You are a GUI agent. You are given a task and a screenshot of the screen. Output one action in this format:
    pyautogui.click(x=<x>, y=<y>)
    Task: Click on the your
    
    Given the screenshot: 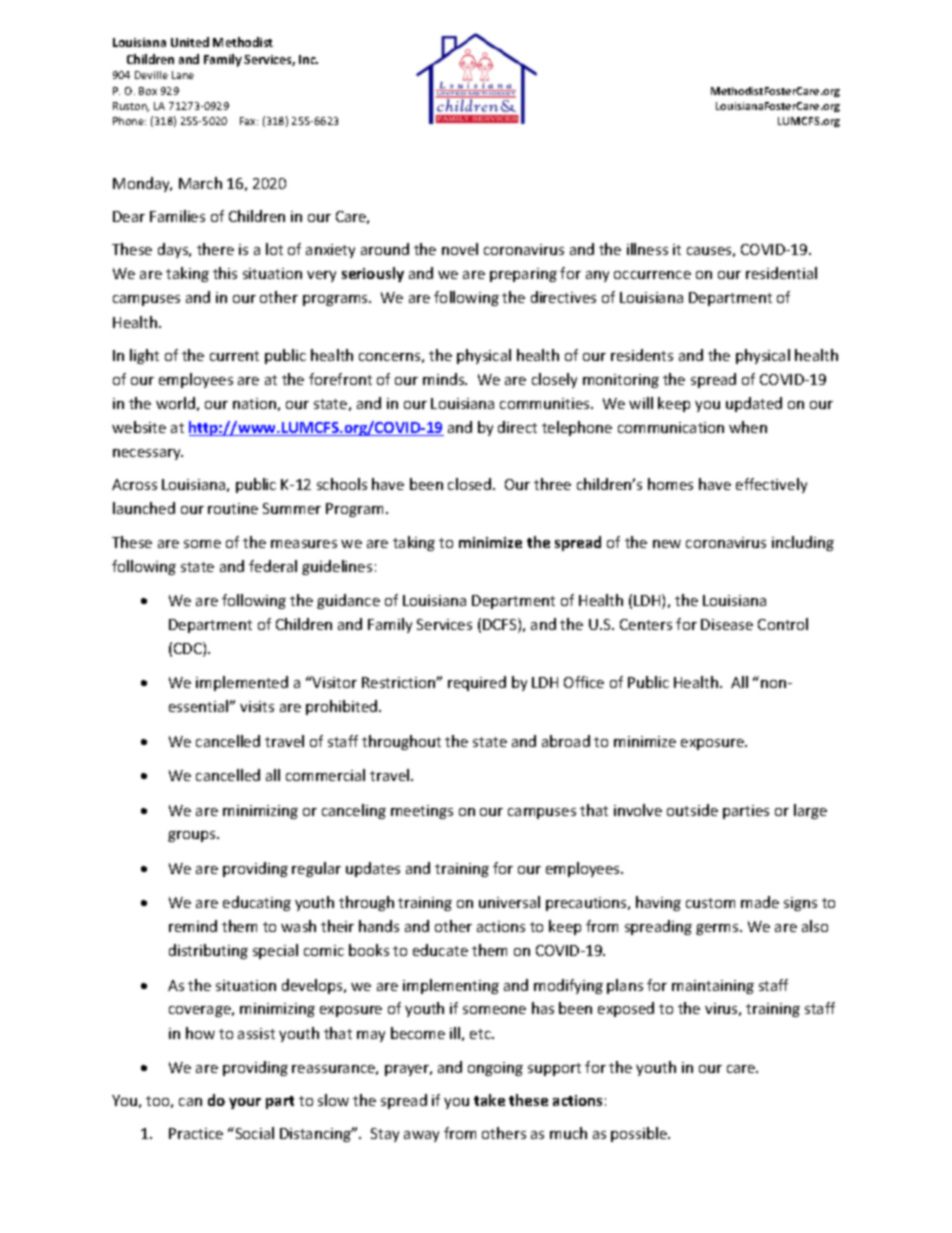 What is the action you would take?
    pyautogui.click(x=245, y=1103)
